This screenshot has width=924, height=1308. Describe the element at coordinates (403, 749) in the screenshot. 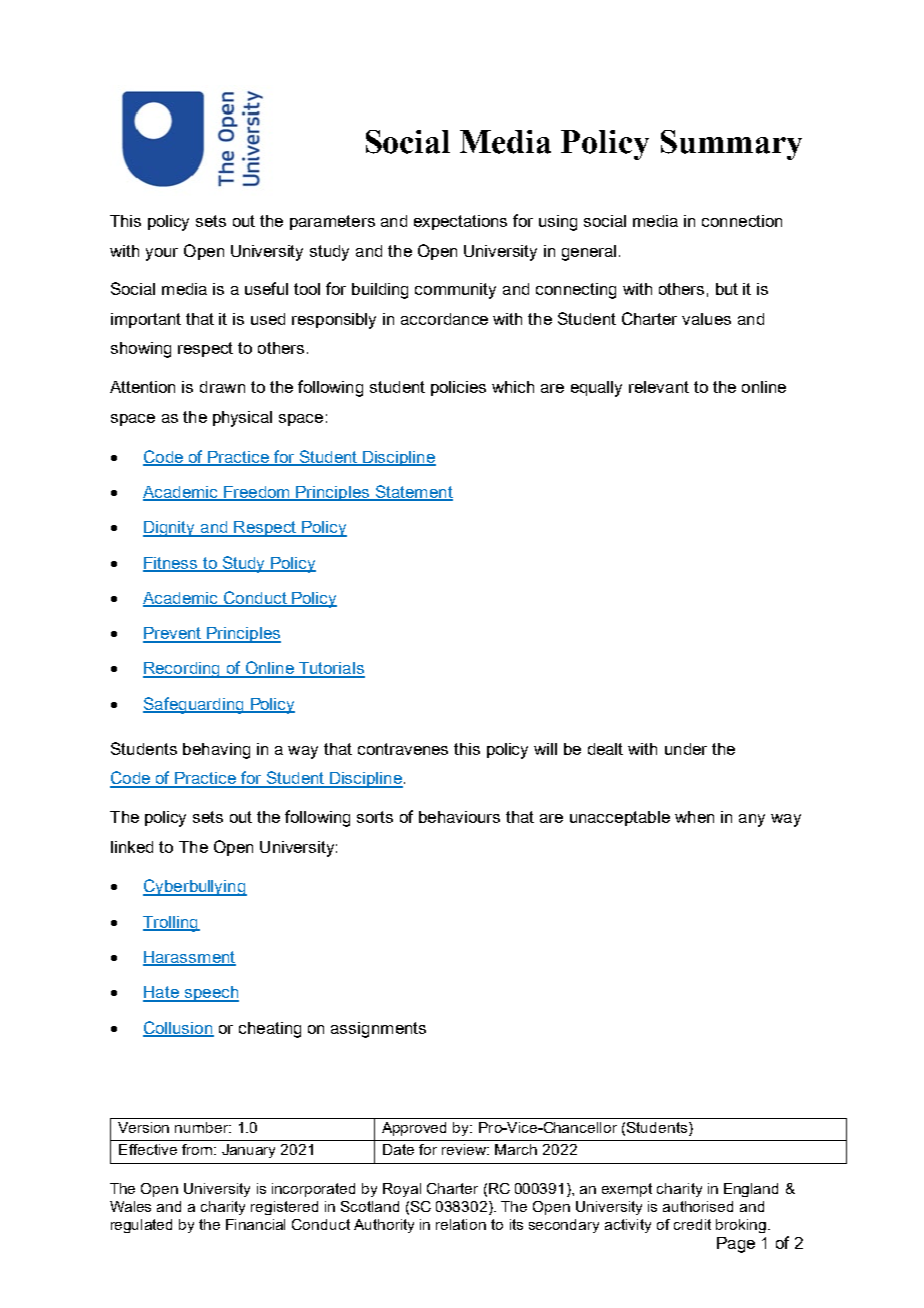

I see `contravenes` at that location.
